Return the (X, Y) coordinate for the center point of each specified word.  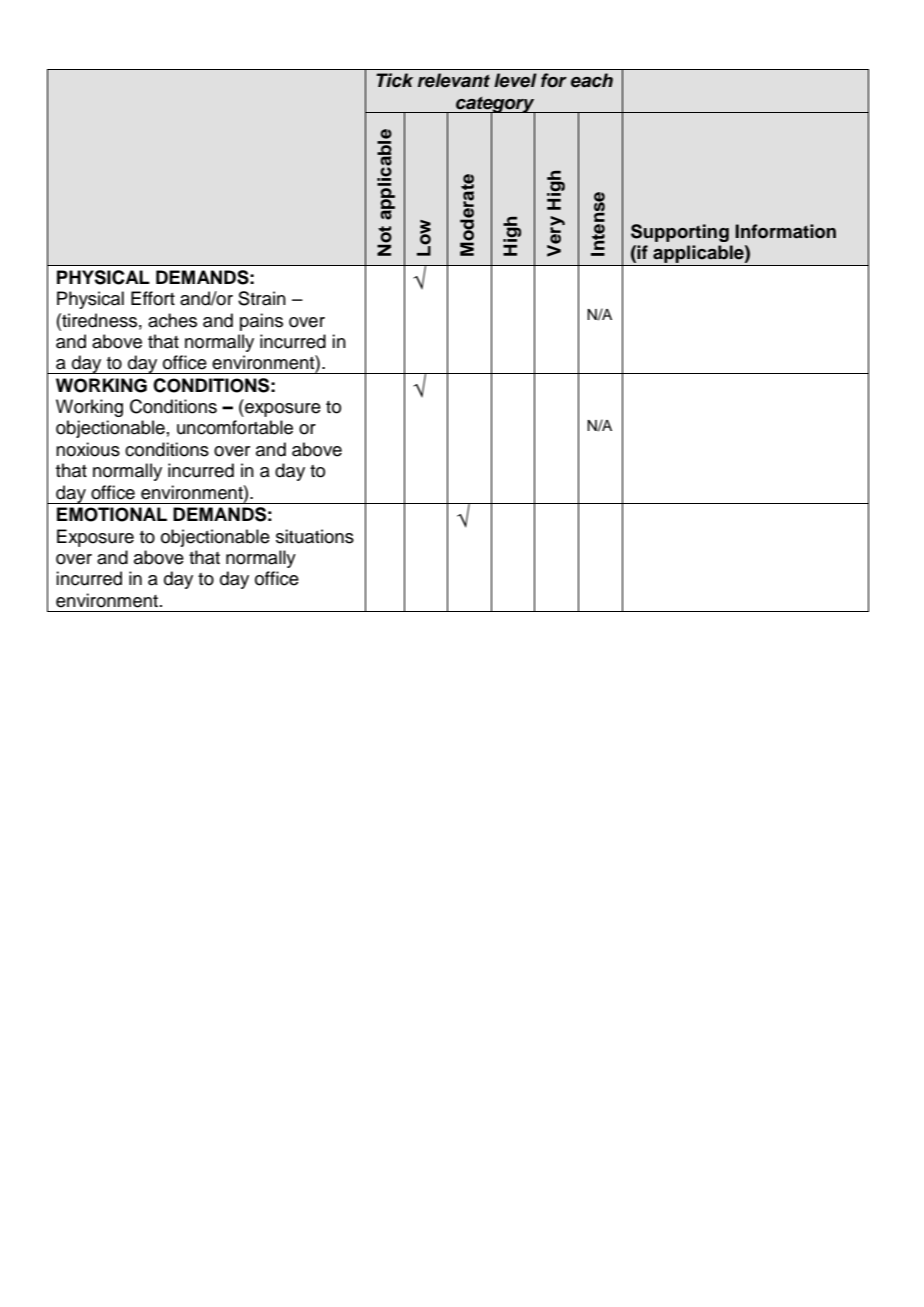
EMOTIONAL (112, 514)
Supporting (680, 233)
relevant (454, 80)
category (495, 106)
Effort (153, 298)
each (592, 80)
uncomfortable (235, 427)
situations (315, 536)
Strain (262, 298)
